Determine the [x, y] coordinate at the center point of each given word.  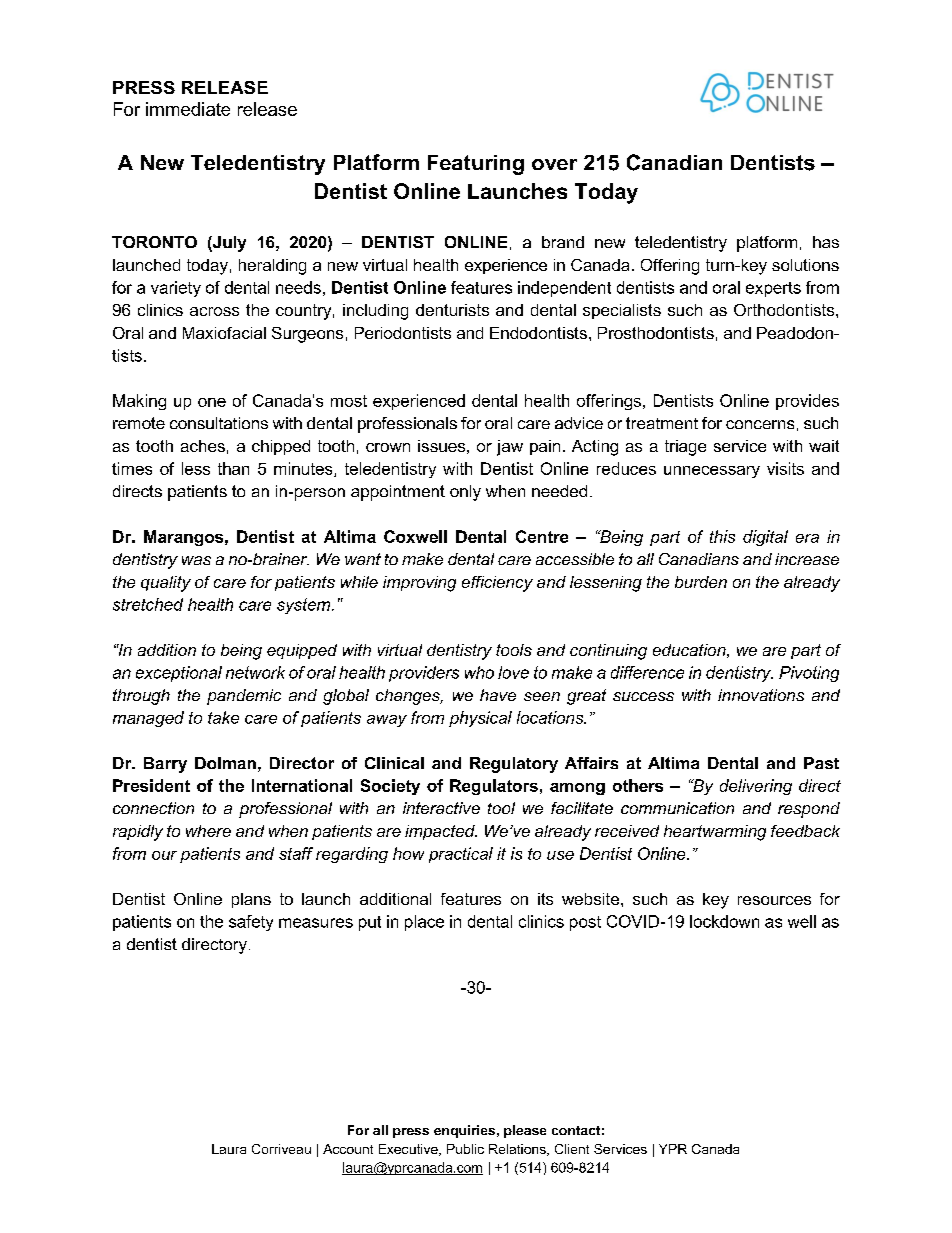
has [826, 242]
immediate [188, 109]
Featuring [476, 165]
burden [701, 582]
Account [348, 1149]
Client [572, 1149]
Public [465, 1149]
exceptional [179, 674]
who [479, 672]
